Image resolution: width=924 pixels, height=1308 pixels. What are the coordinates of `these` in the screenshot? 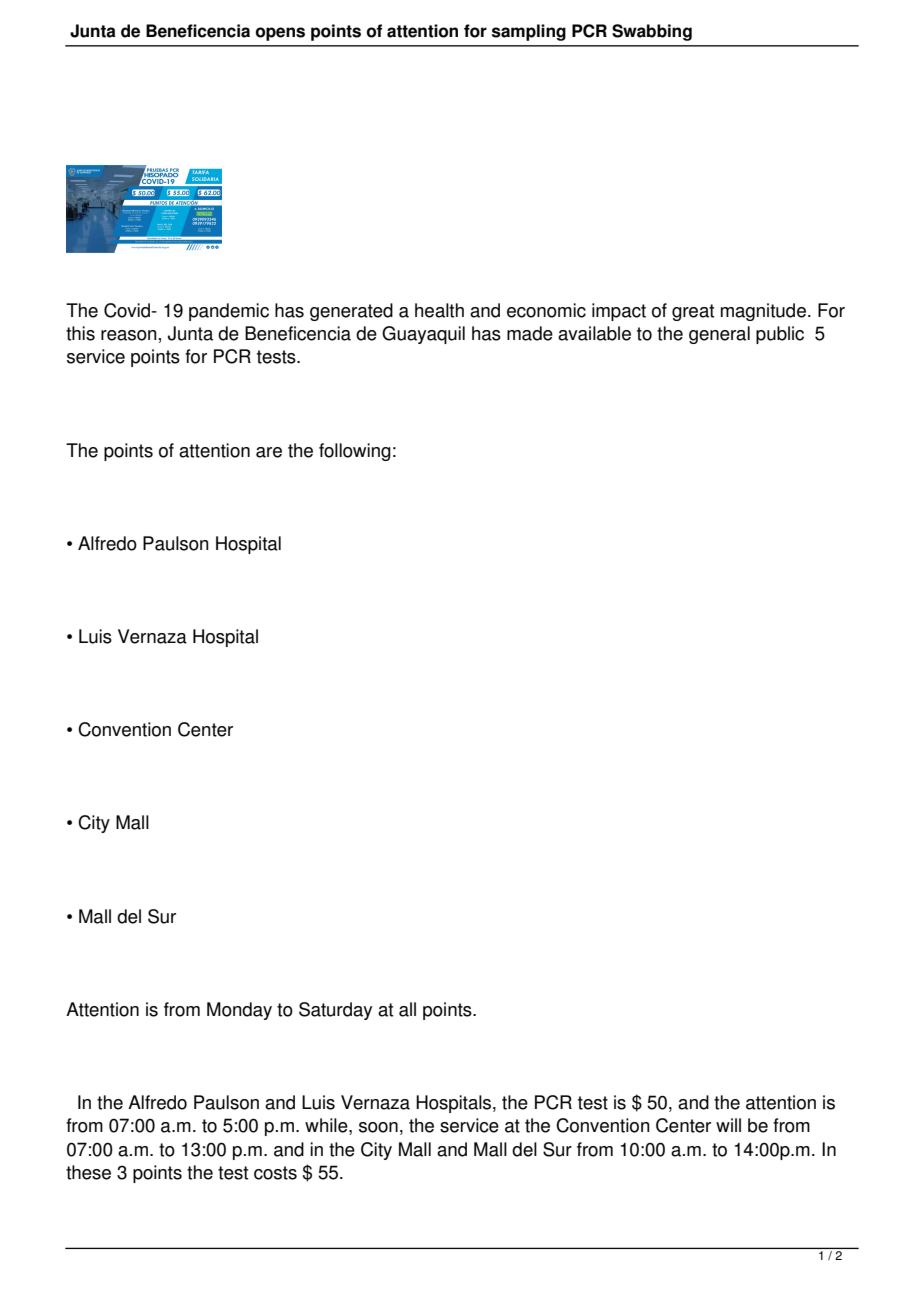 It's located at (88, 1172).
